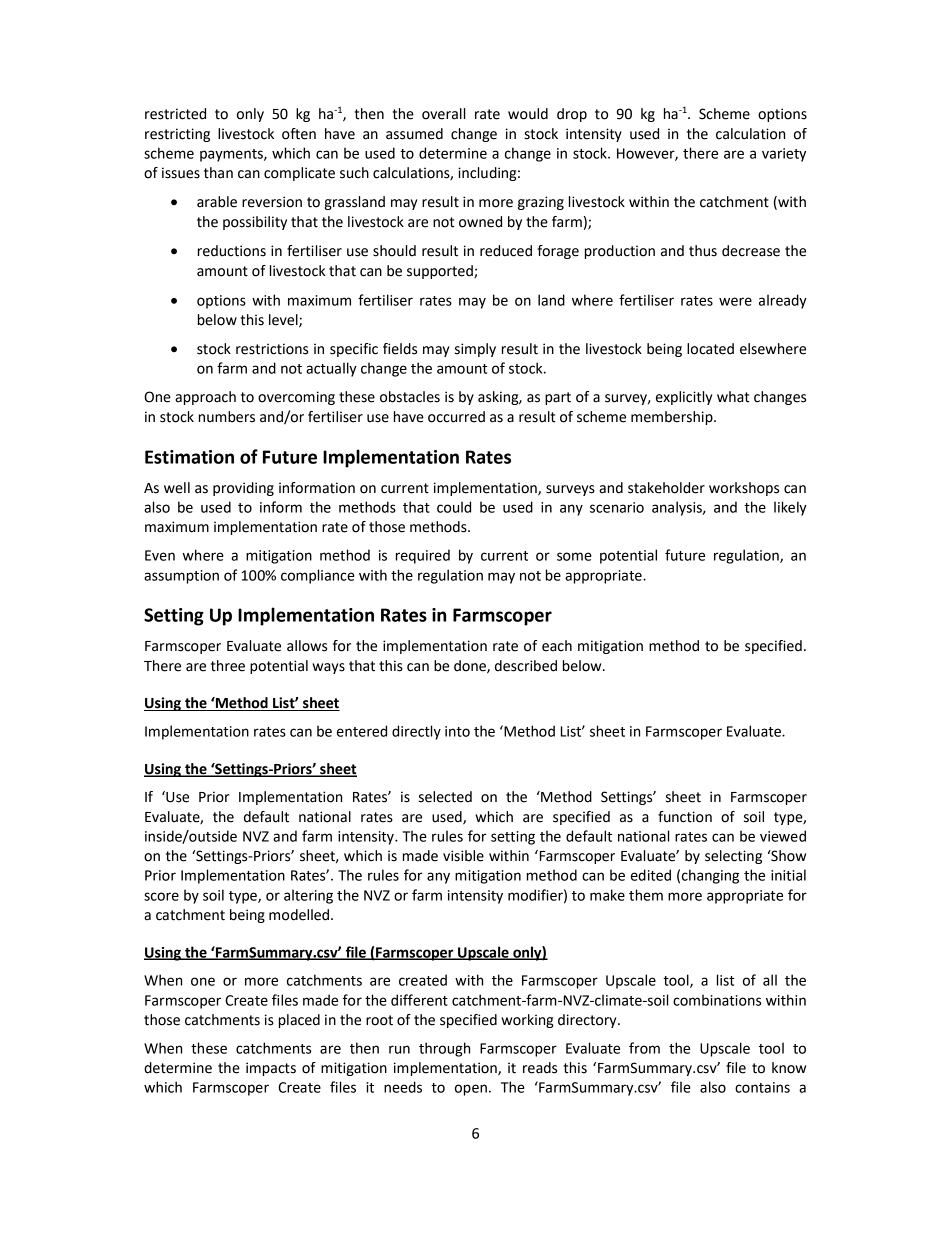 This screenshot has height=1233, width=952. I want to click on visible, so click(463, 856).
